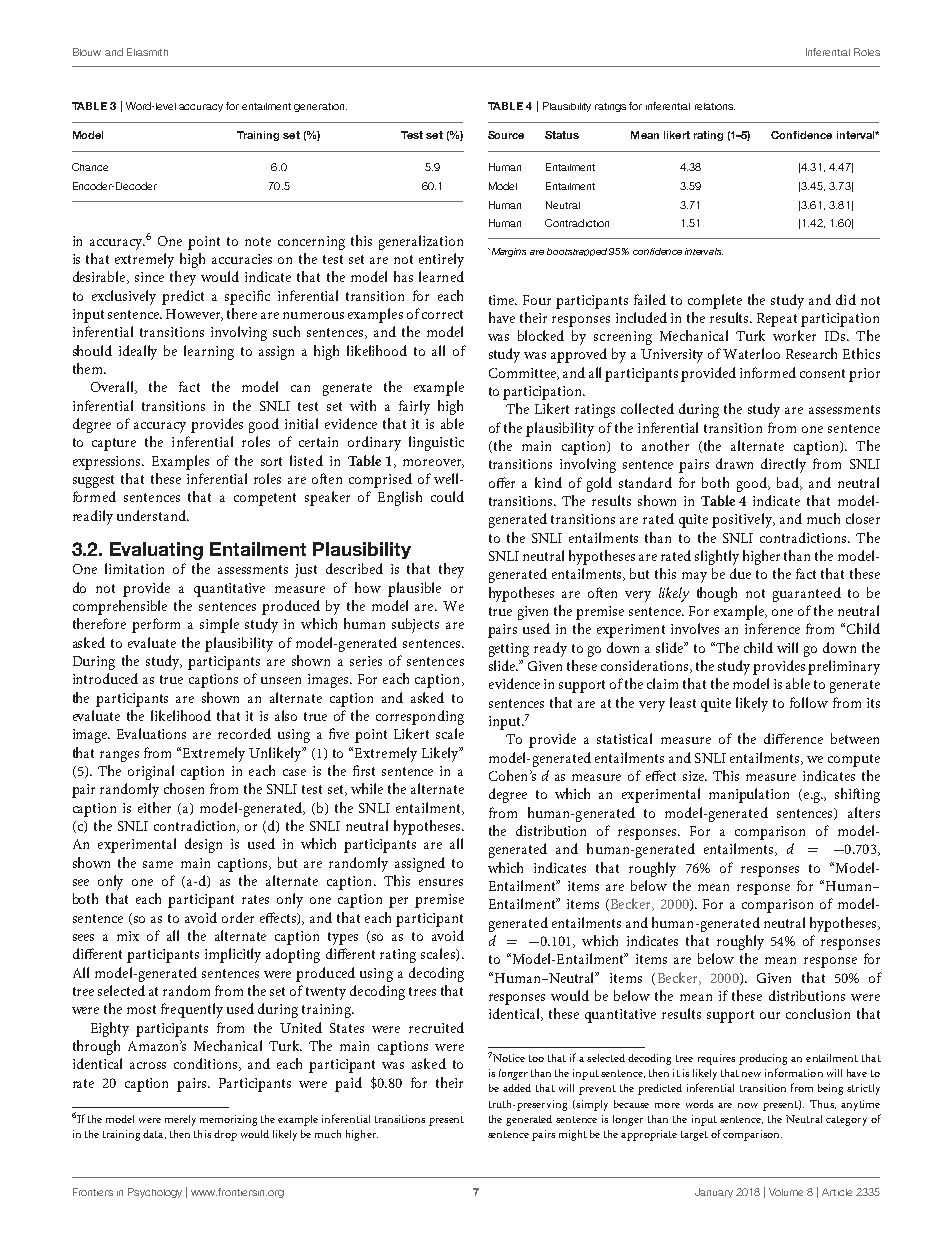 The height and width of the image is (1247, 952). Describe the element at coordinates (749, 795) in the image. I see `manipulation` at that location.
